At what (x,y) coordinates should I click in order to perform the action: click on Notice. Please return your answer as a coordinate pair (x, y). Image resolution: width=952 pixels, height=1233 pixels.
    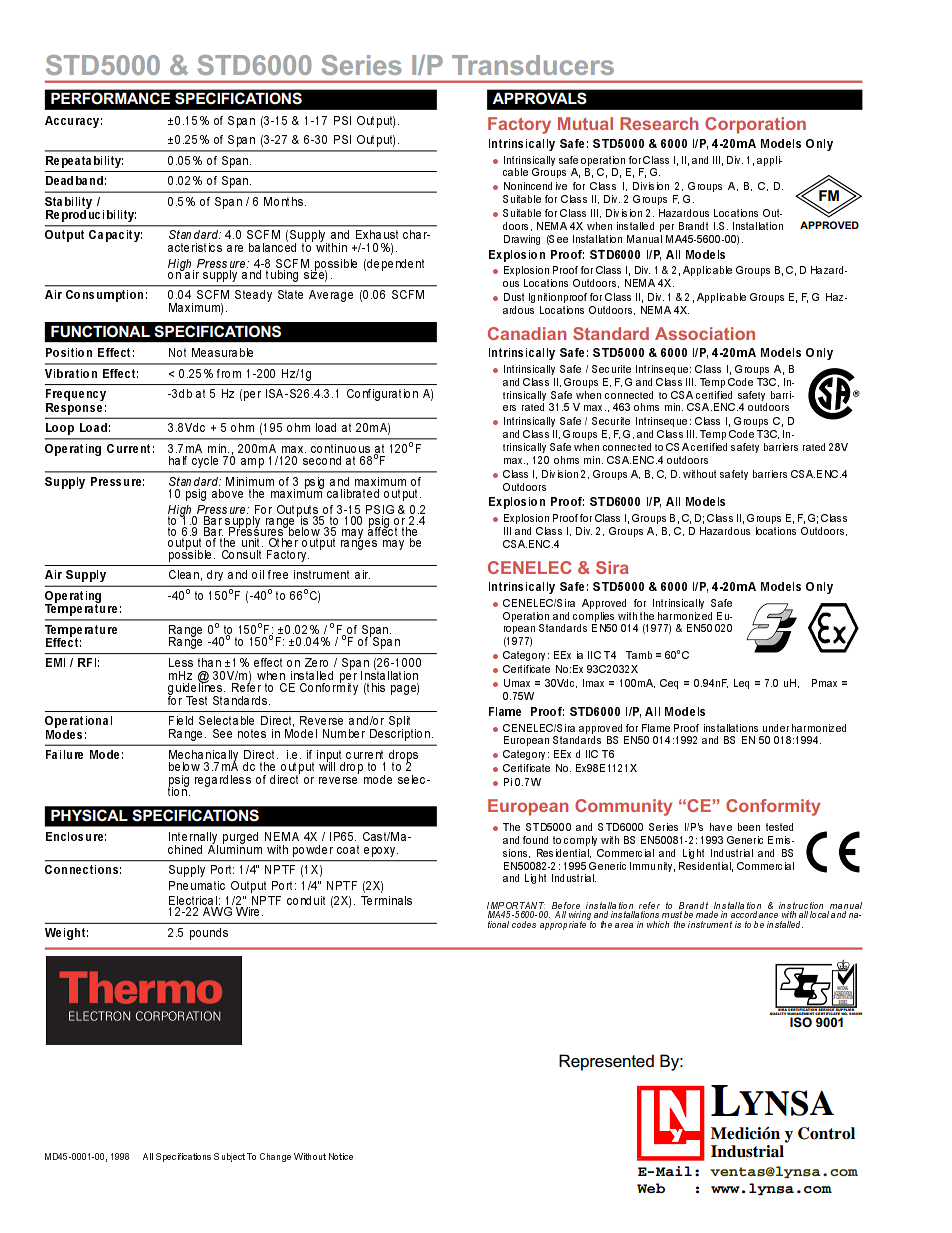
    Looking at the image, I should click on (341, 1156).
